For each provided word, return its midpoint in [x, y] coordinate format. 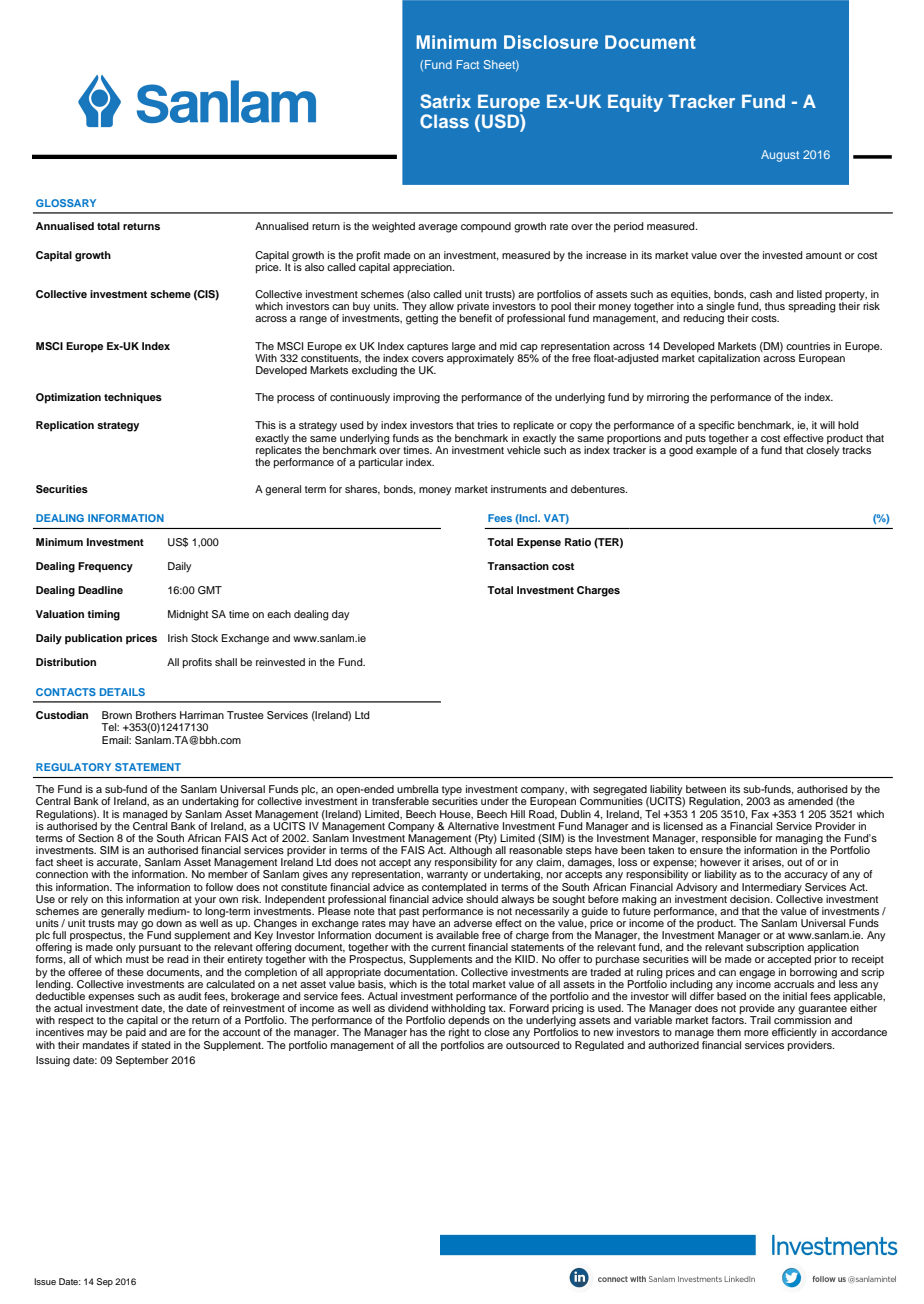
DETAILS [122, 692]
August [780, 156]
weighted [393, 227]
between [706, 789]
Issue [45, 1281]
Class [444, 121]
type [452, 792]
